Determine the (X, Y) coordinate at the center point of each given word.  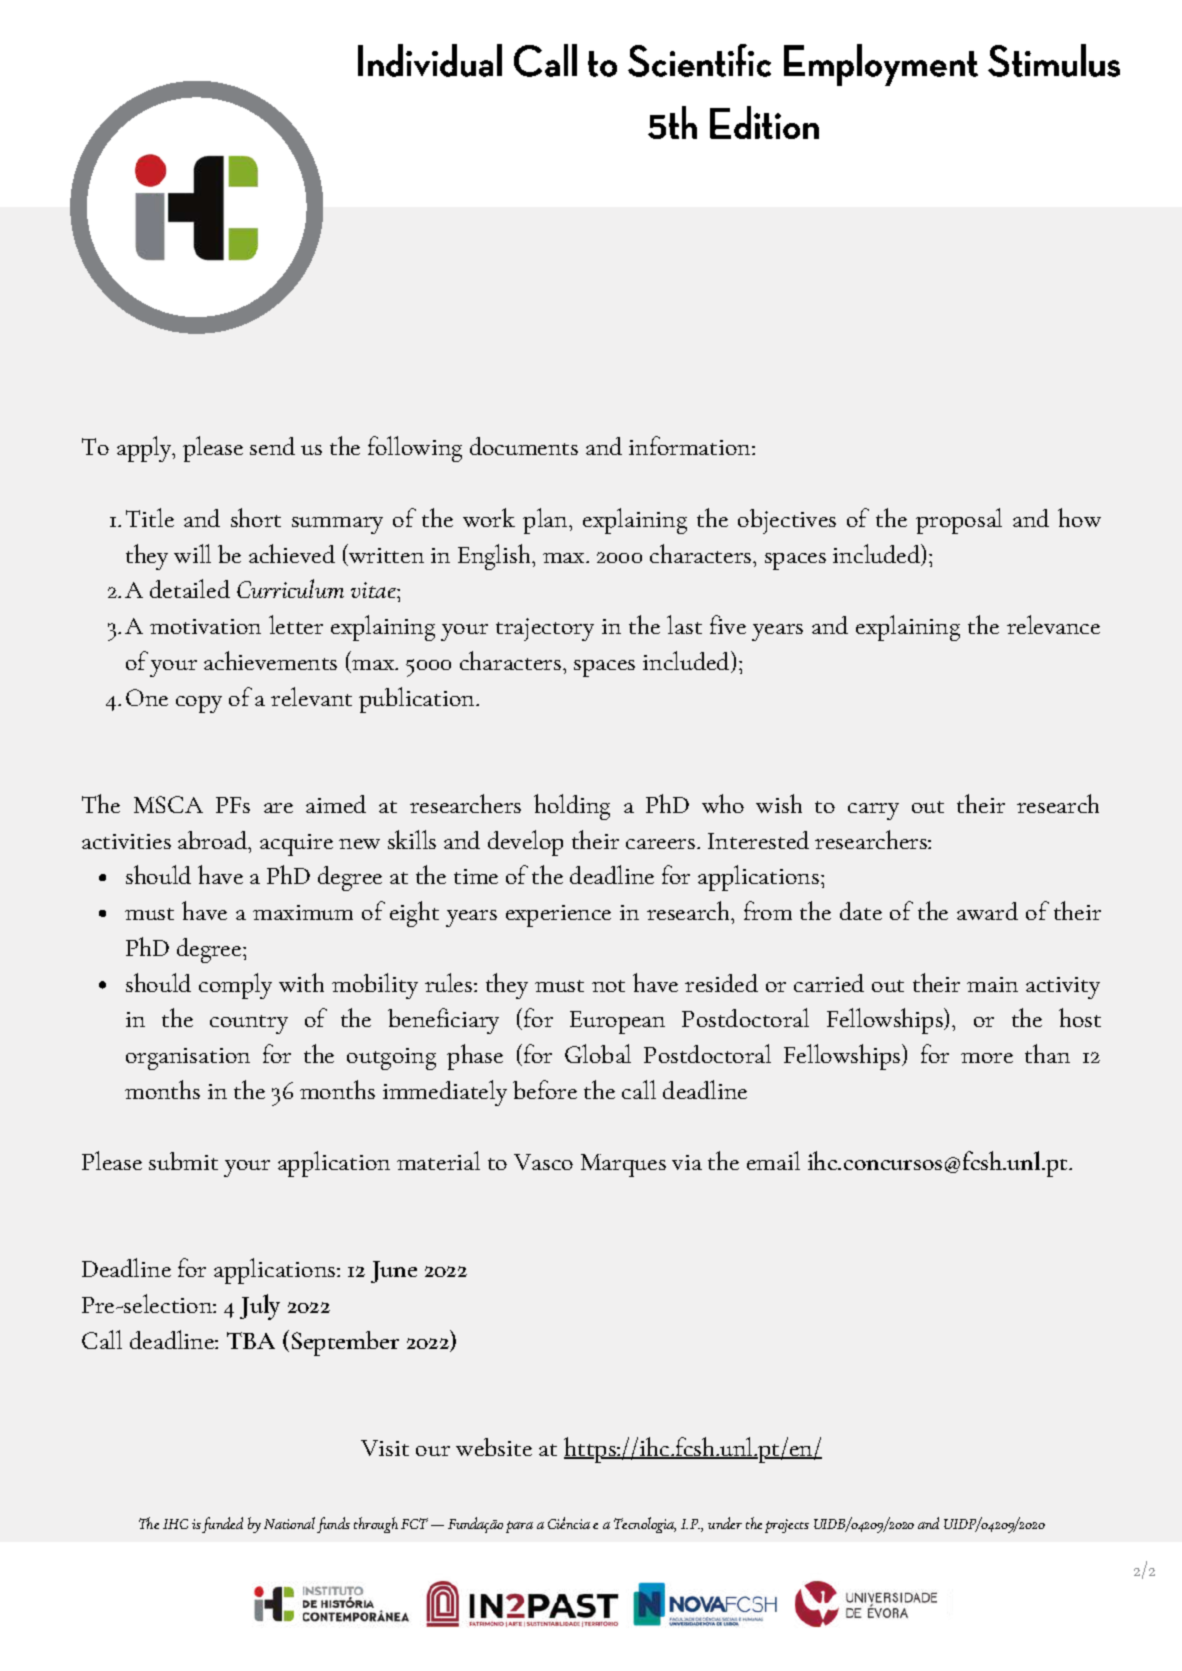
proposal (959, 521)
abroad (214, 840)
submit (183, 1161)
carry (873, 811)
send (272, 446)
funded (222, 1525)
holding (572, 807)
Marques (623, 1165)
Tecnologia (645, 1525)
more (987, 1058)
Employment (881, 65)
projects (787, 1526)
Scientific (699, 60)
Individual (430, 60)
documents (524, 446)
